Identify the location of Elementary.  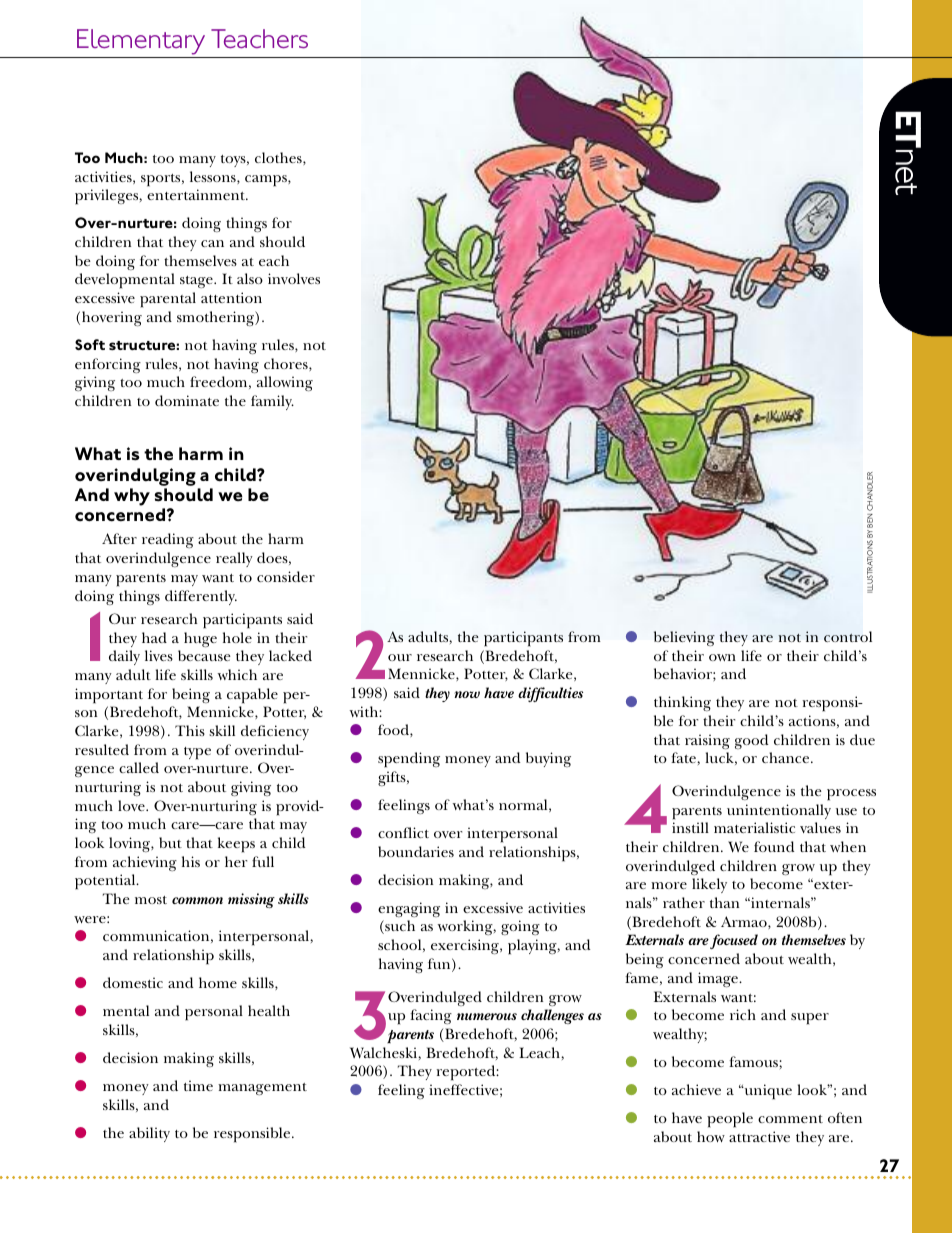
(141, 42).
